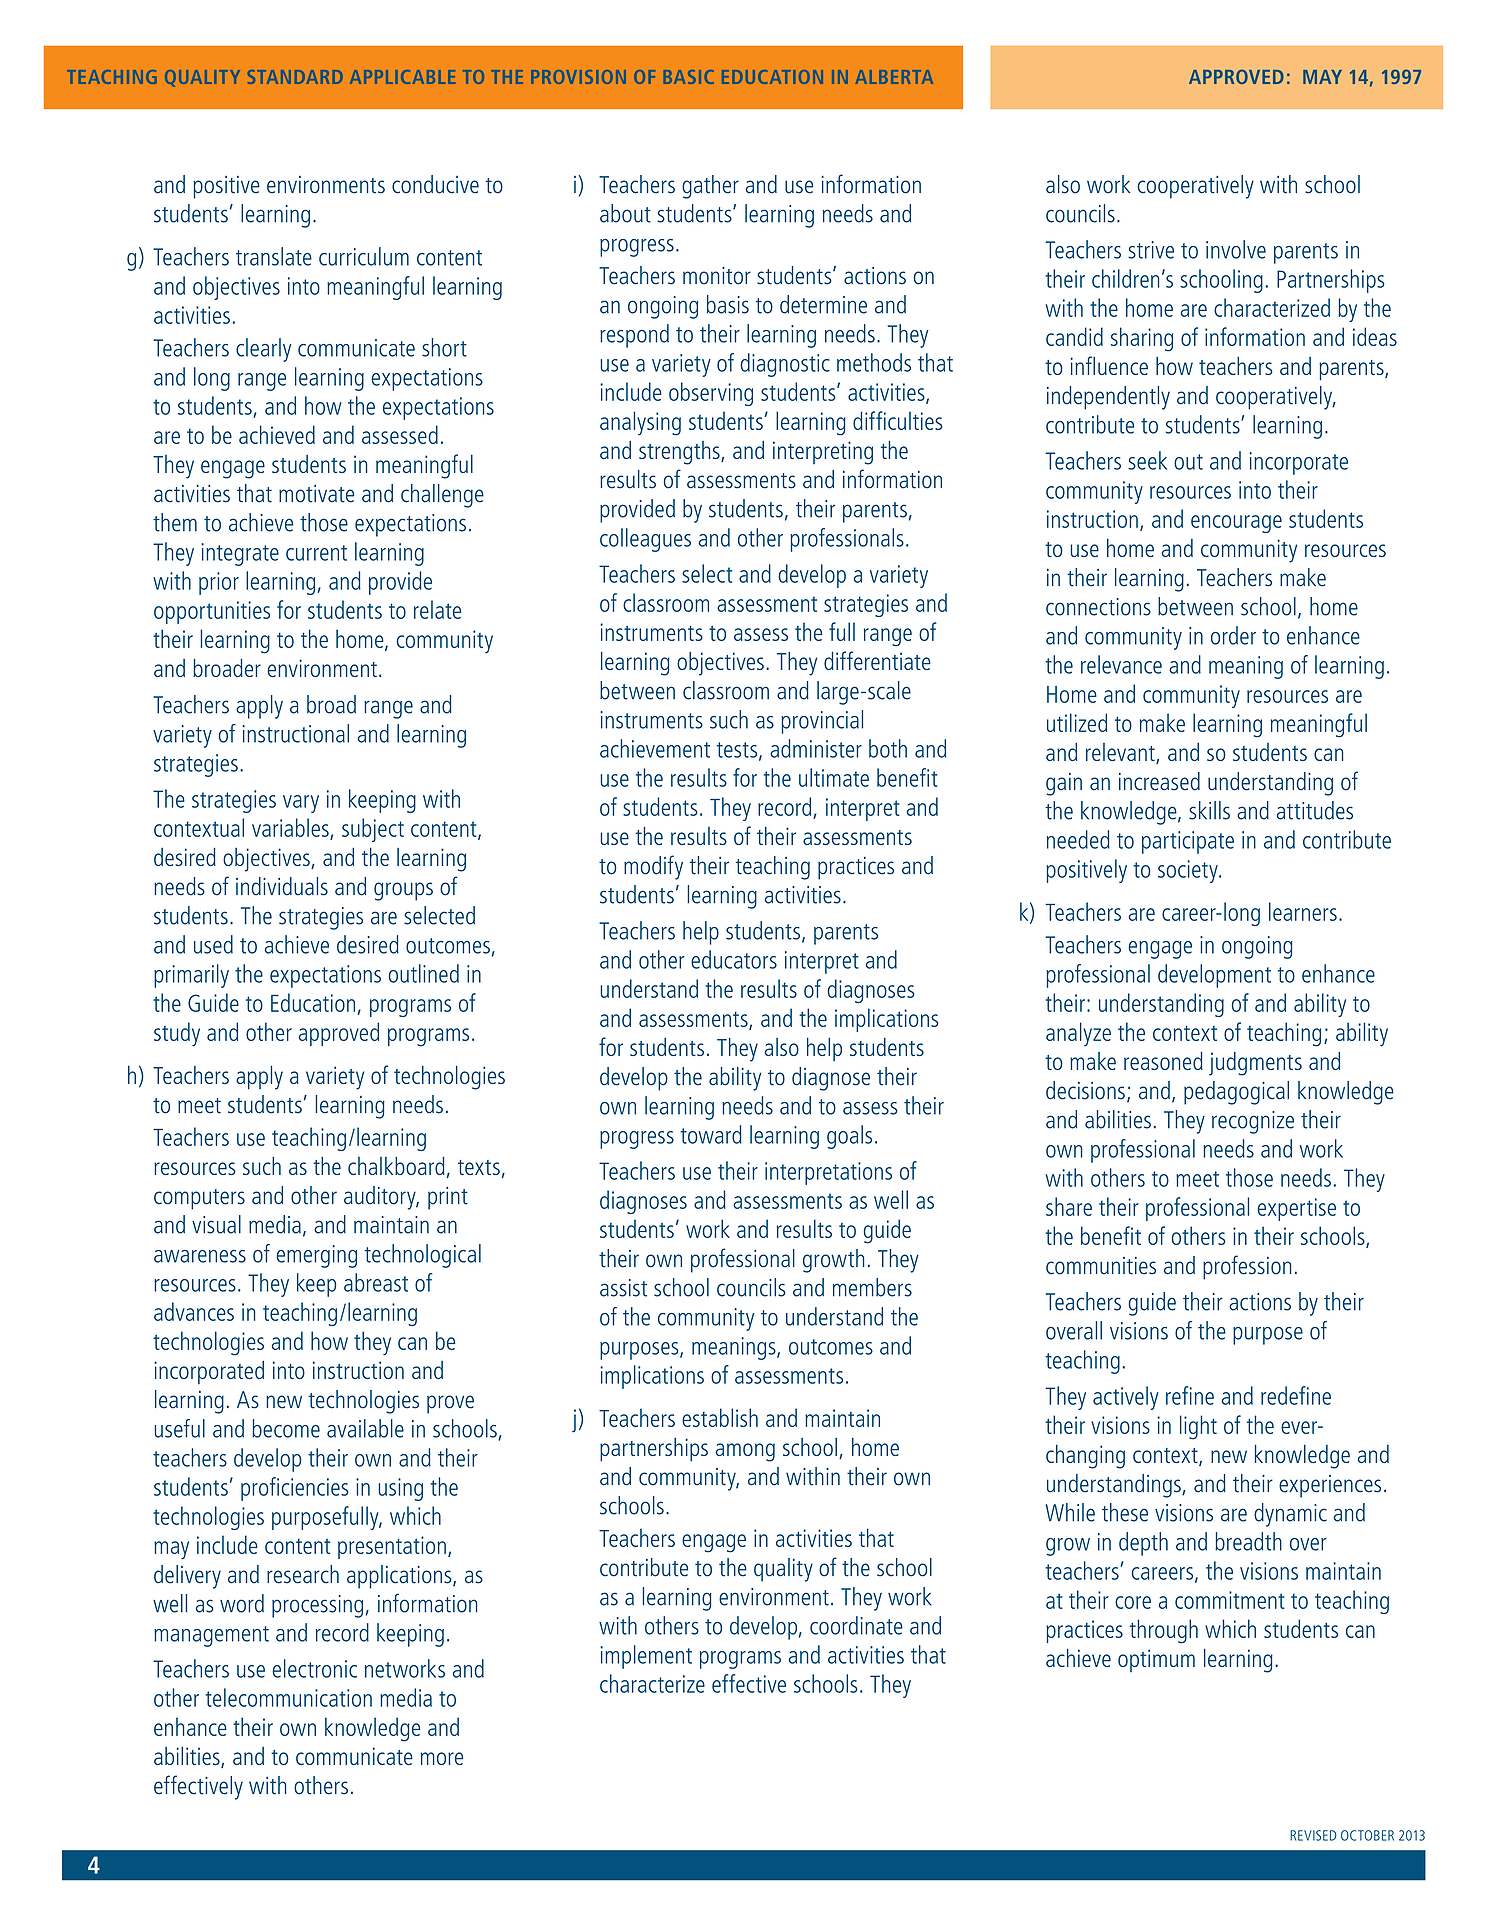  What do you see at coordinates (734, 959) in the screenshot?
I see `educators` at bounding box center [734, 959].
